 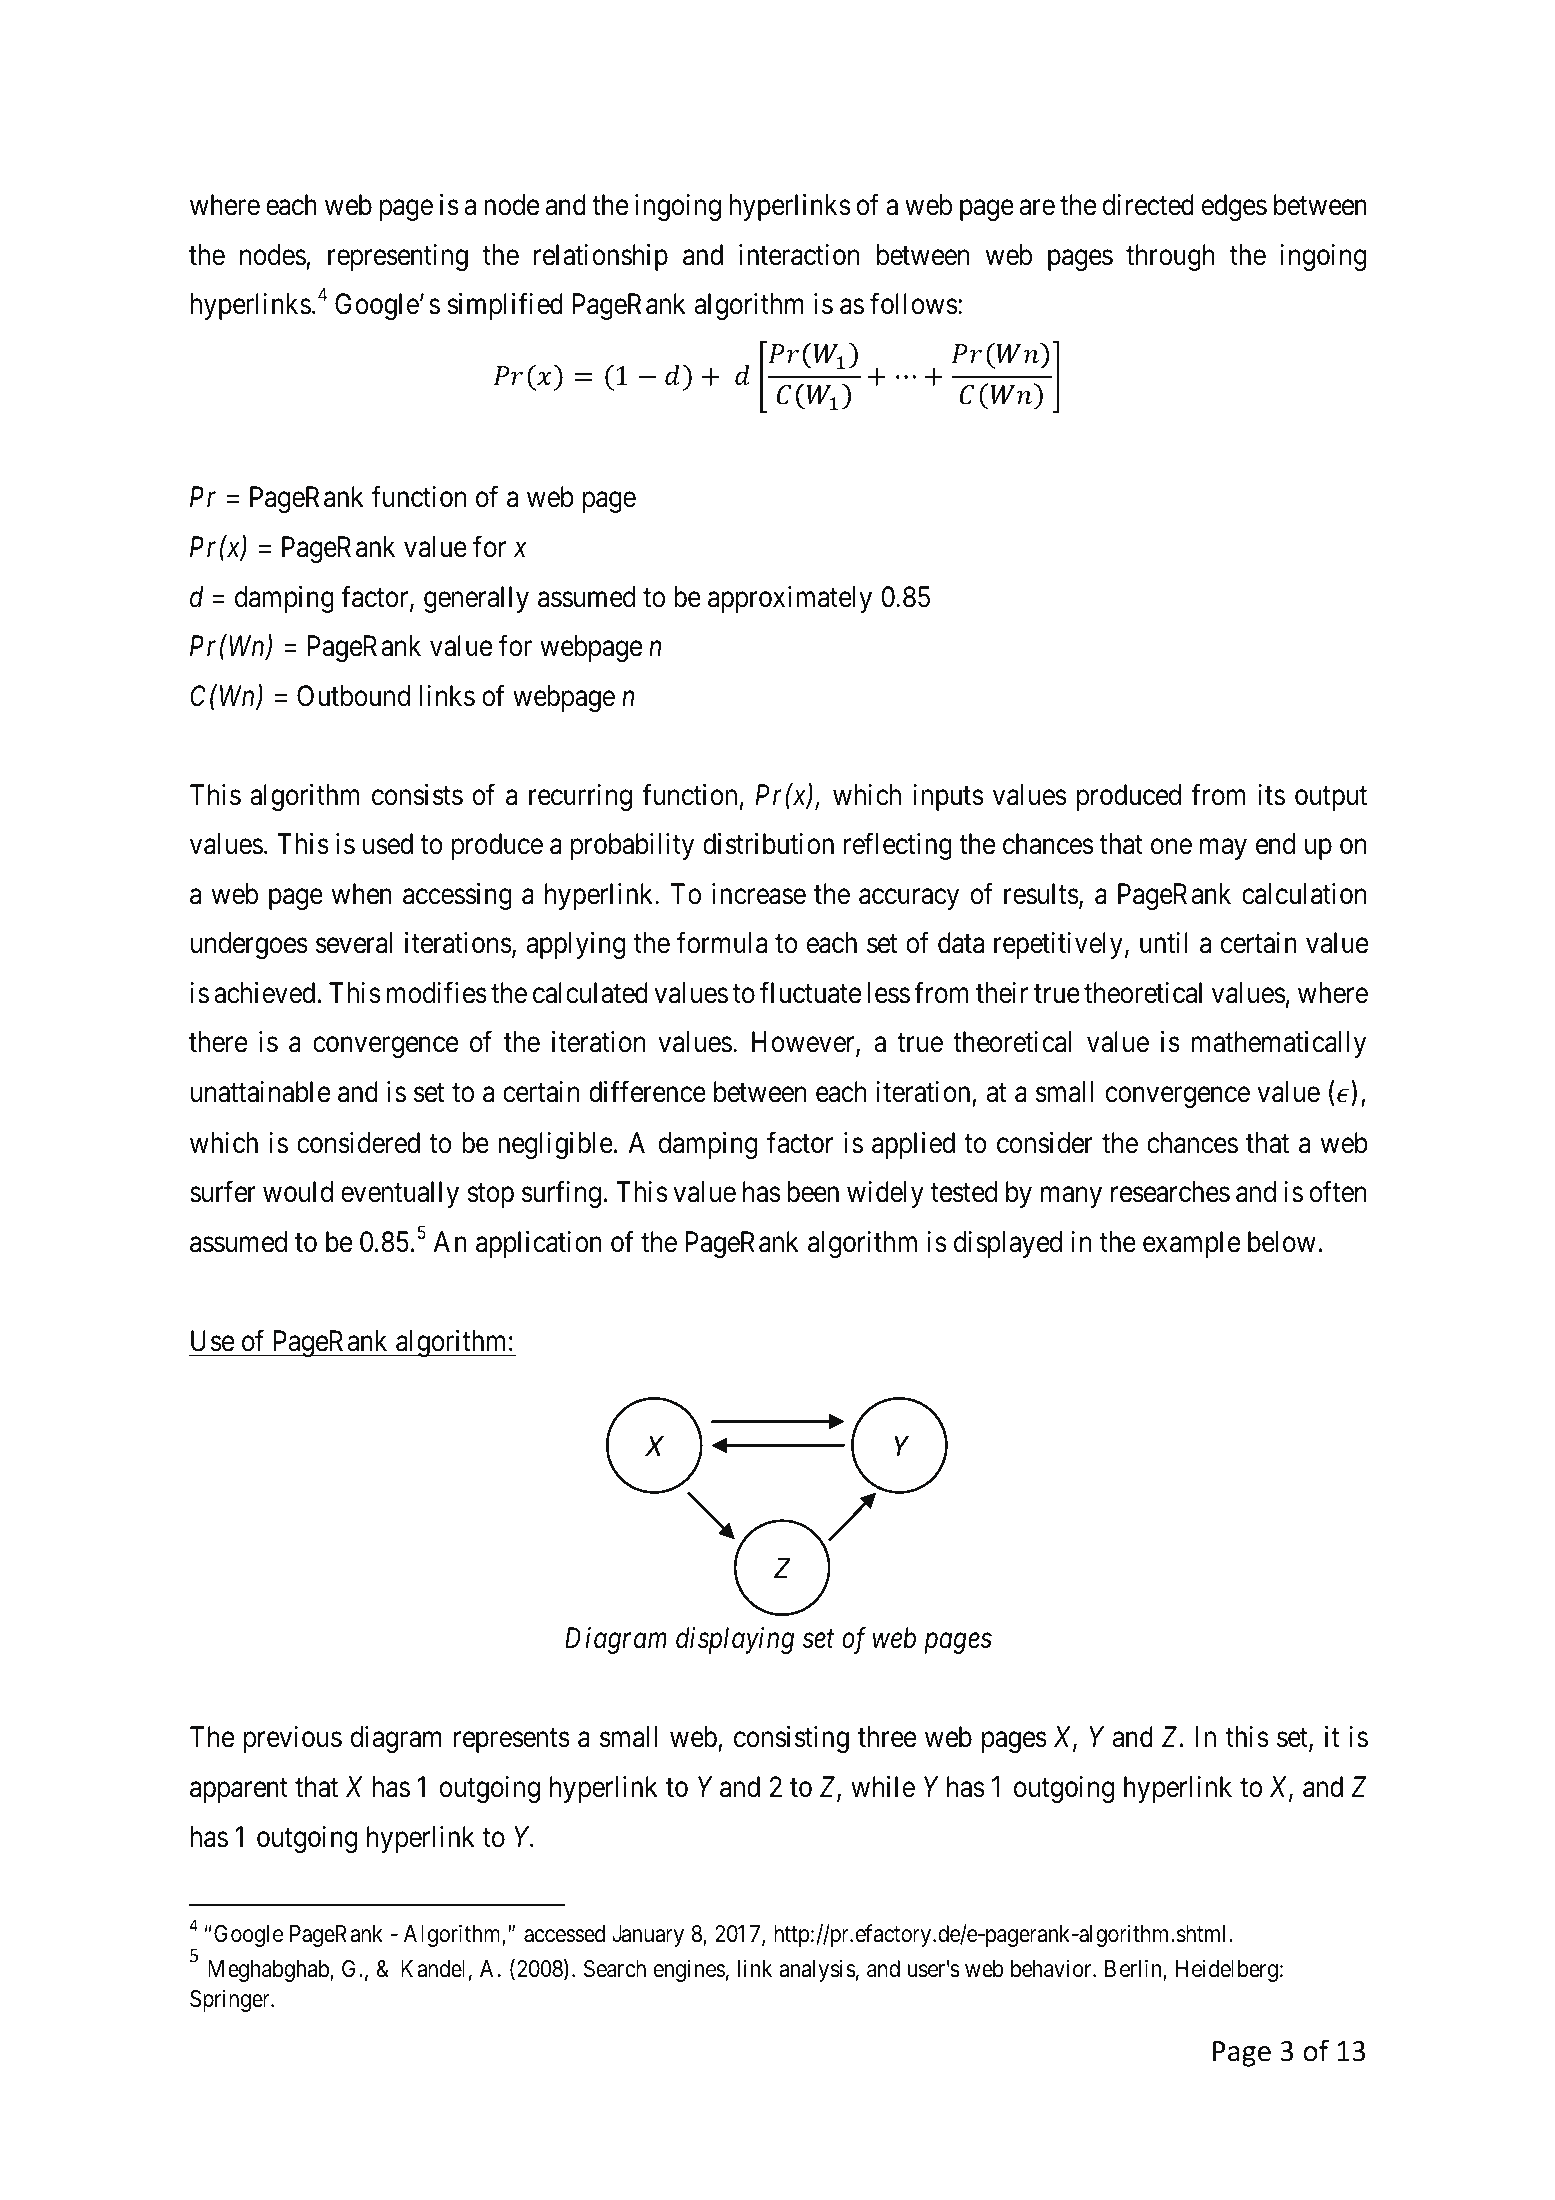 What do you see at coordinates (790, 599) in the image?
I see `approximately` at bounding box center [790, 599].
